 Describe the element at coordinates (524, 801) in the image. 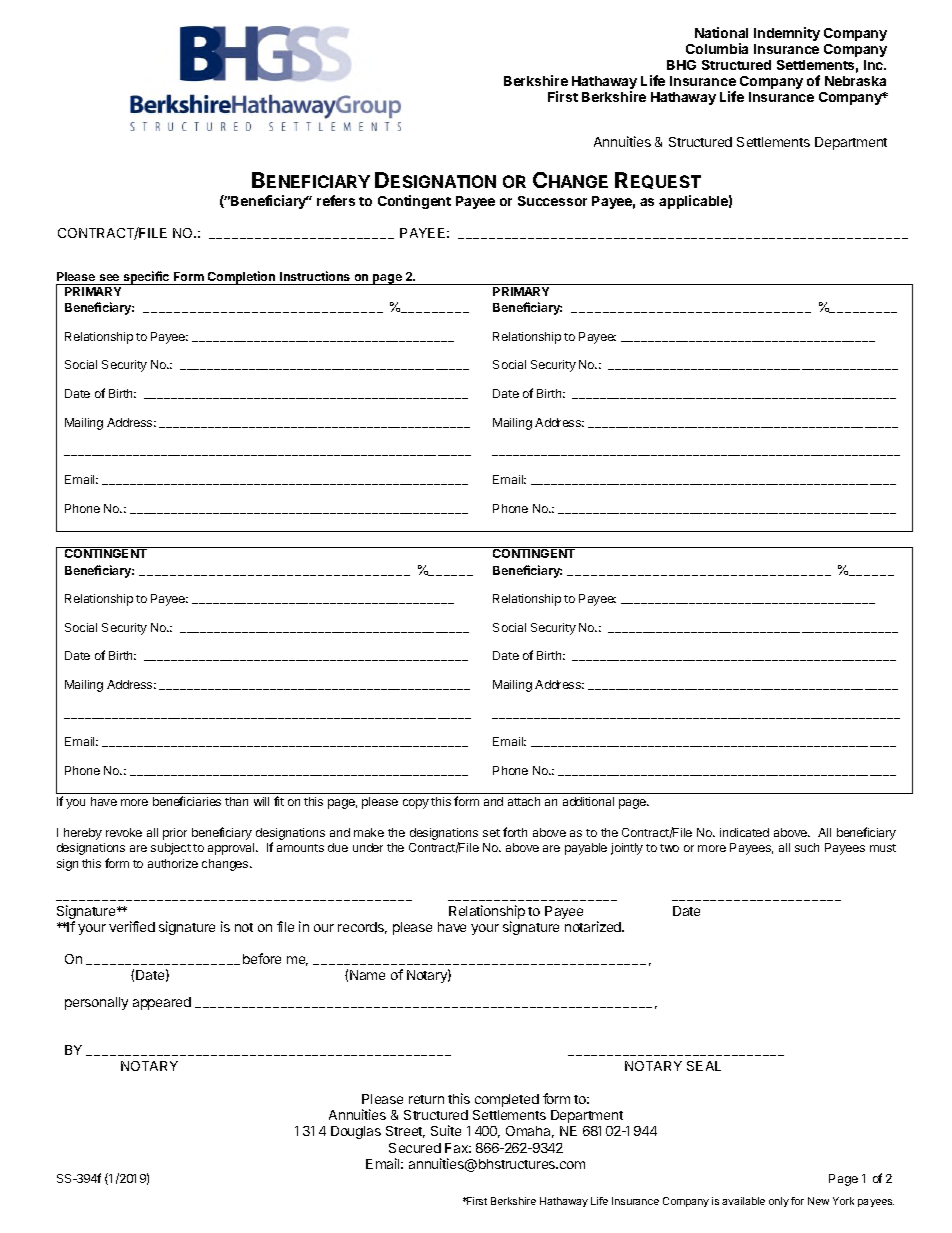

I see `attach` at that location.
